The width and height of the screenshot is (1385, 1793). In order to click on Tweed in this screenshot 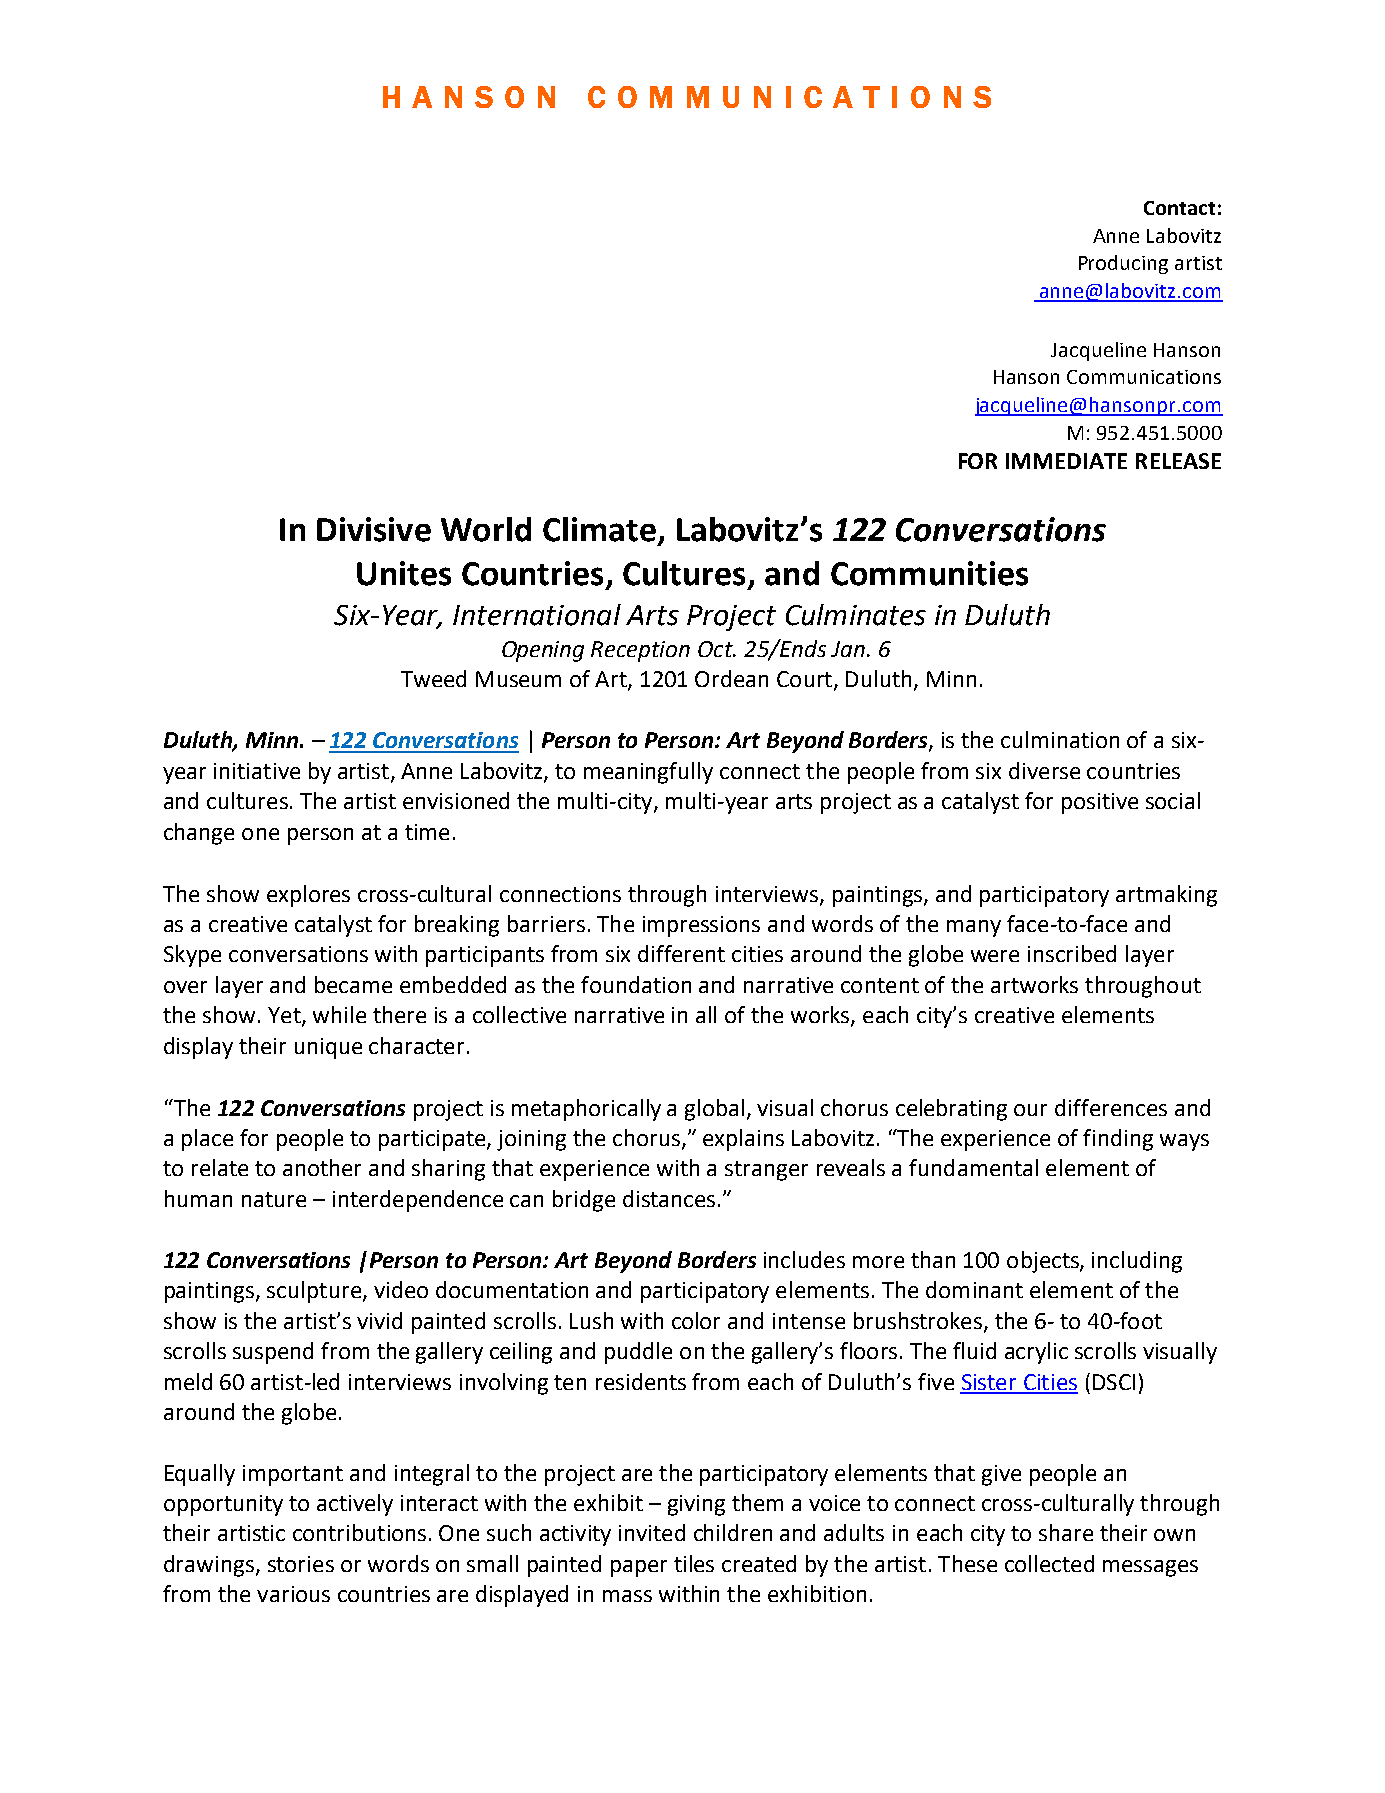, I will do `click(433, 678)`.
